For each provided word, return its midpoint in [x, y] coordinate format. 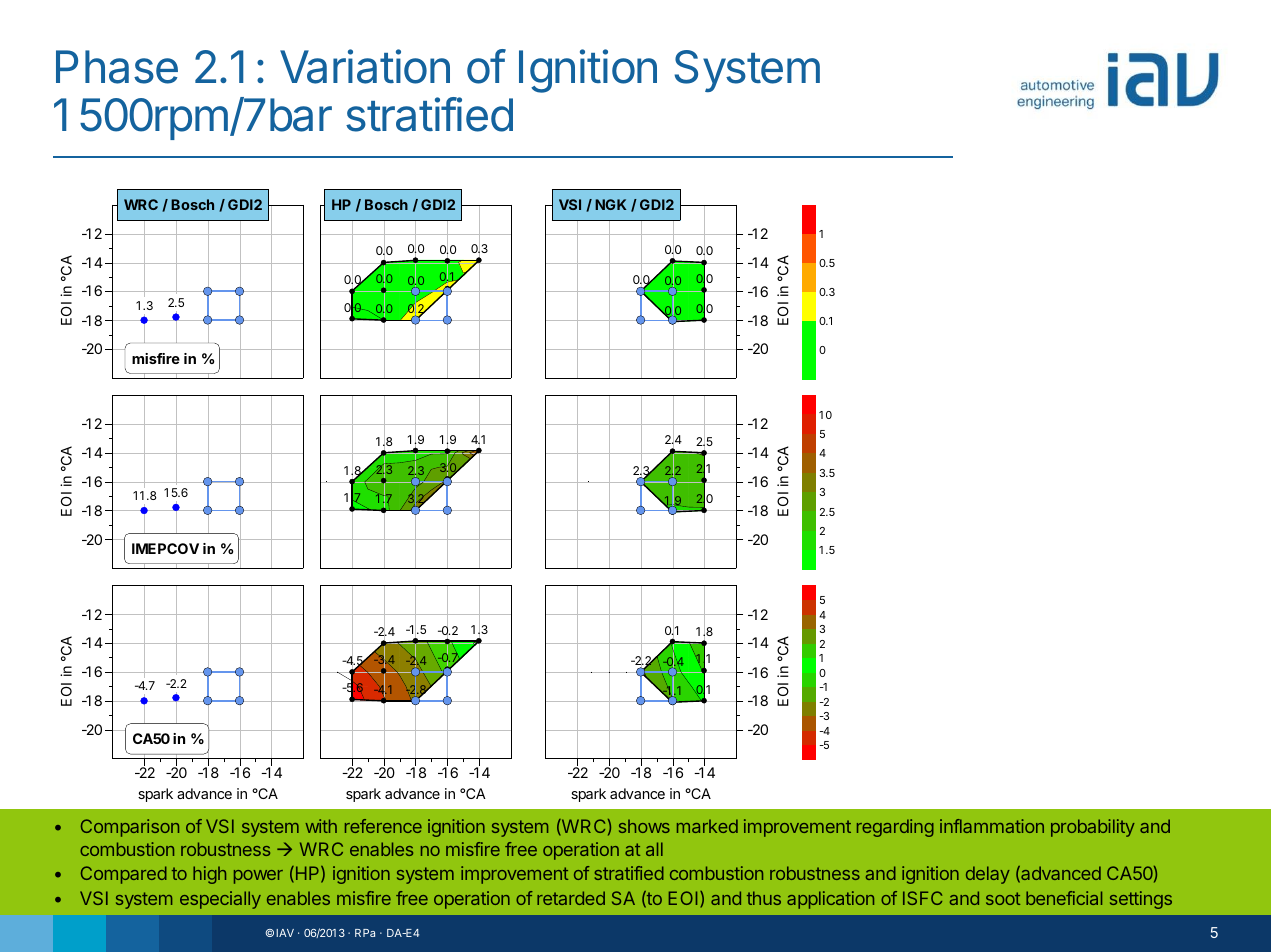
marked [707, 826]
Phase [117, 67]
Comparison [130, 828]
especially [220, 900]
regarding [895, 828]
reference [383, 826]
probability [1093, 828]
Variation [365, 66]
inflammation [992, 826]
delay [988, 875]
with [321, 826]
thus [764, 898]
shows [644, 826]
